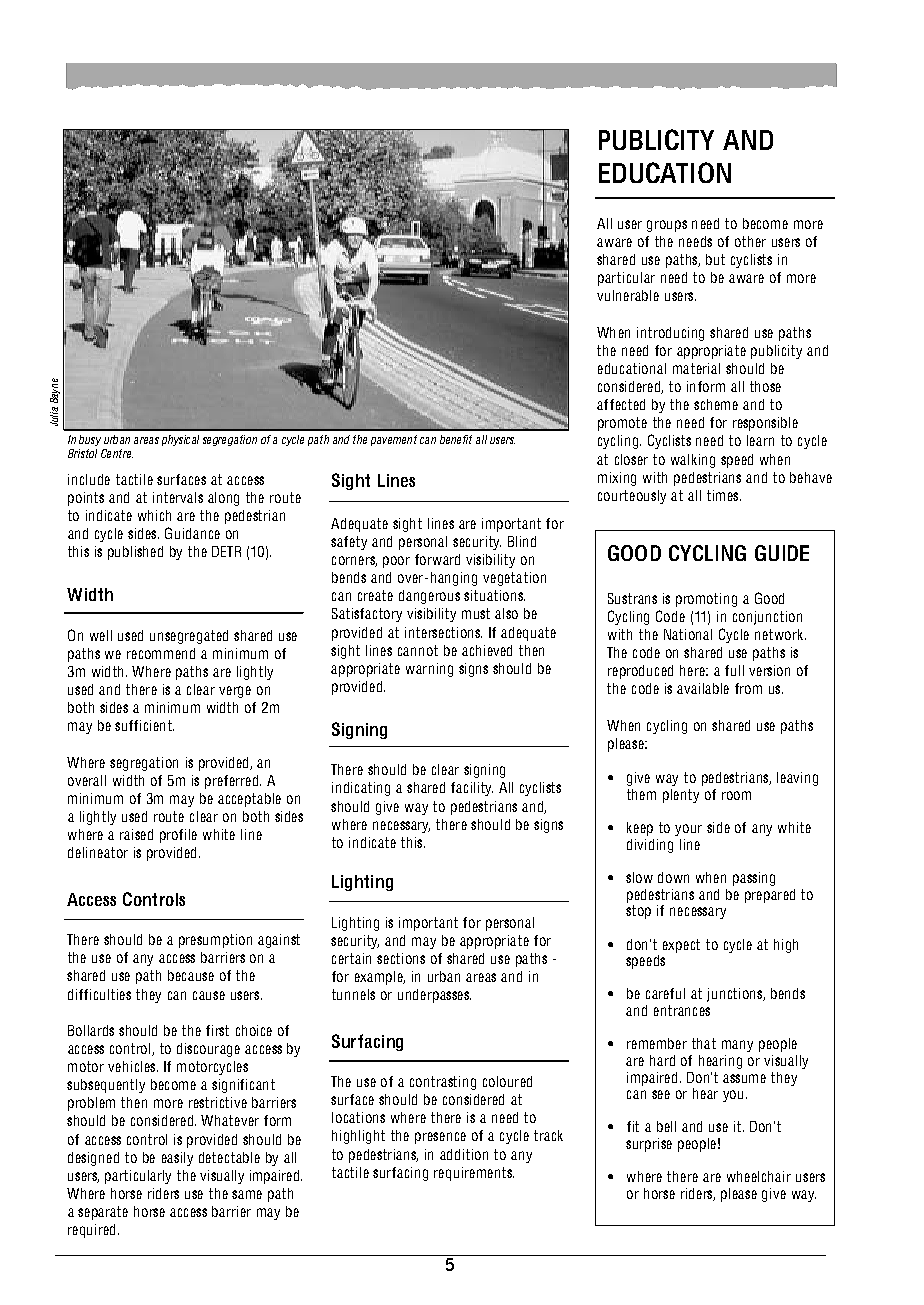 Image resolution: width=924 pixels, height=1305 pixels. What do you see at coordinates (437, 559) in the screenshot?
I see `forward` at bounding box center [437, 559].
